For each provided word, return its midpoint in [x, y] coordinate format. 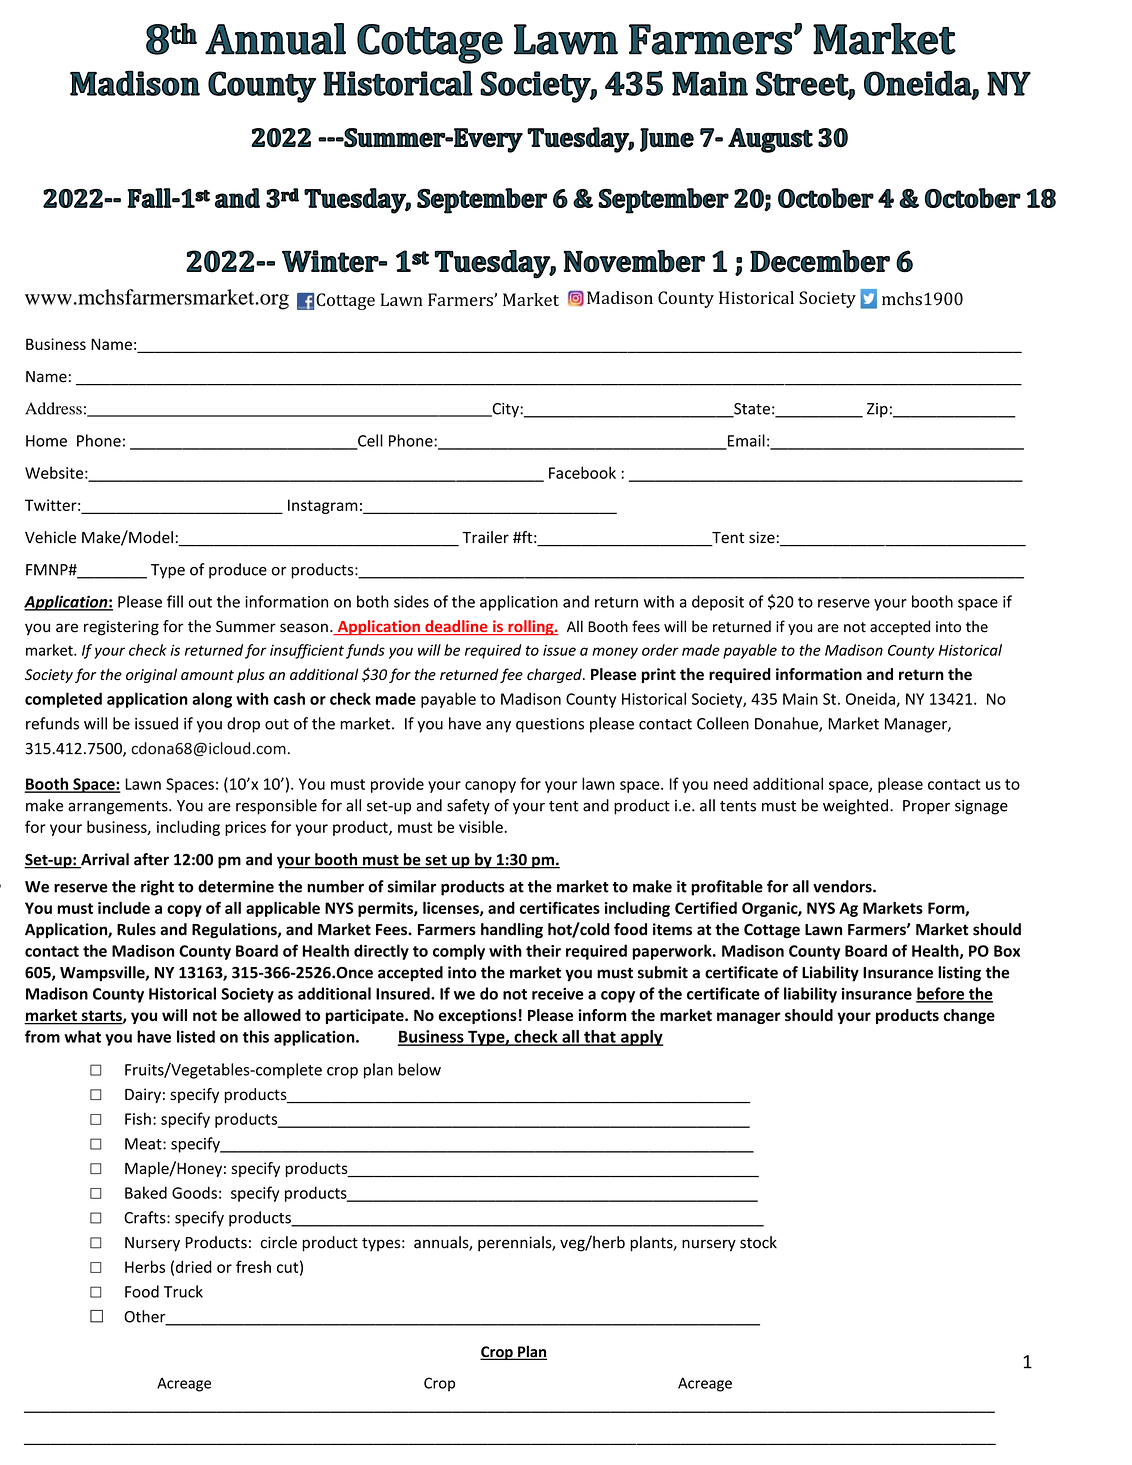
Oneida [871, 699]
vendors [843, 886]
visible [481, 826]
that [600, 1037]
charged [555, 675]
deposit [718, 603]
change [969, 1016]
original [151, 675]
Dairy [143, 1095]
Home [46, 441]
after [151, 859]
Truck [183, 1291]
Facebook [582, 472]
